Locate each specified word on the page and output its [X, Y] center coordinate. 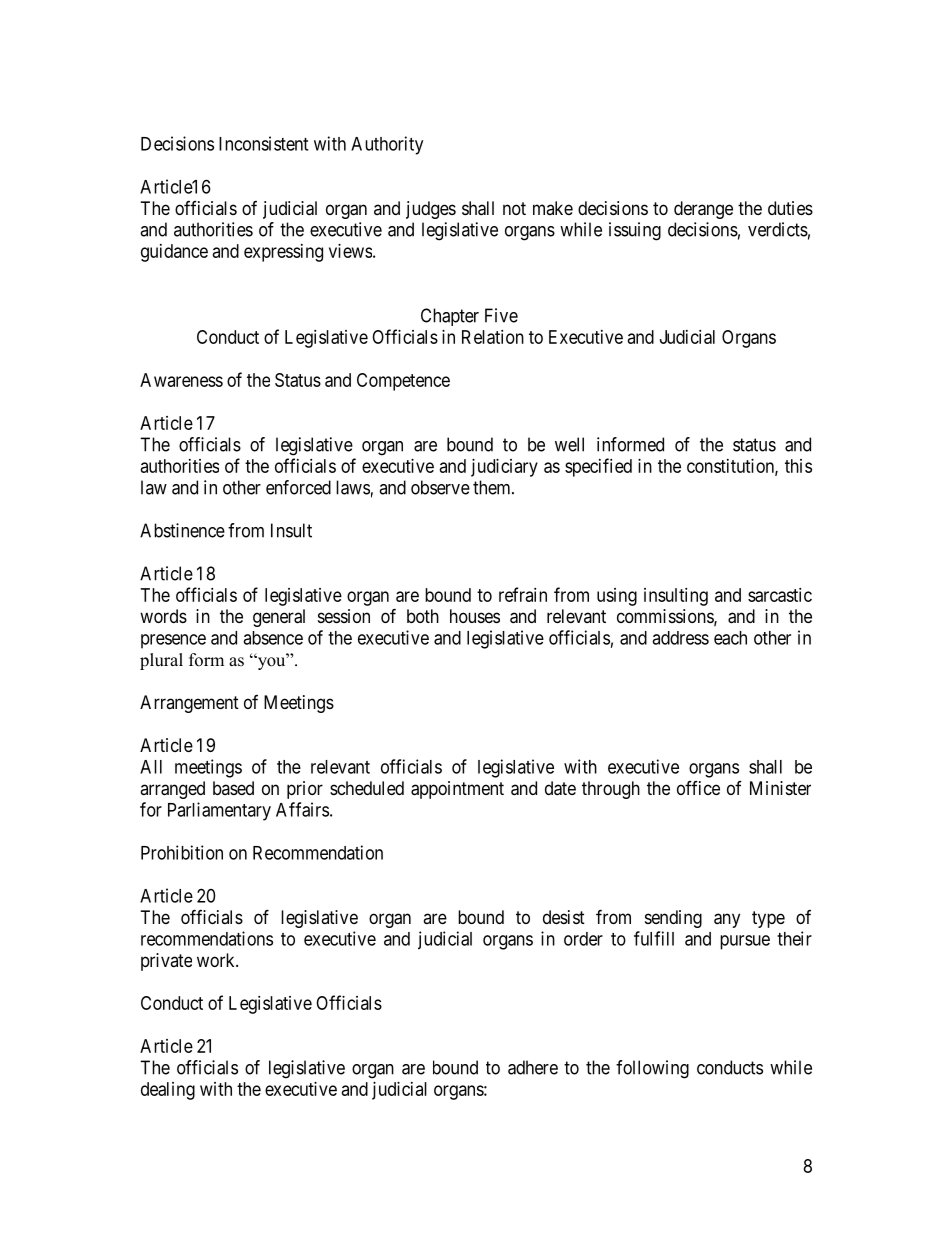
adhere [533, 1067]
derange [703, 210]
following [652, 1069]
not [514, 208]
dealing [168, 1091]
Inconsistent [263, 143]
